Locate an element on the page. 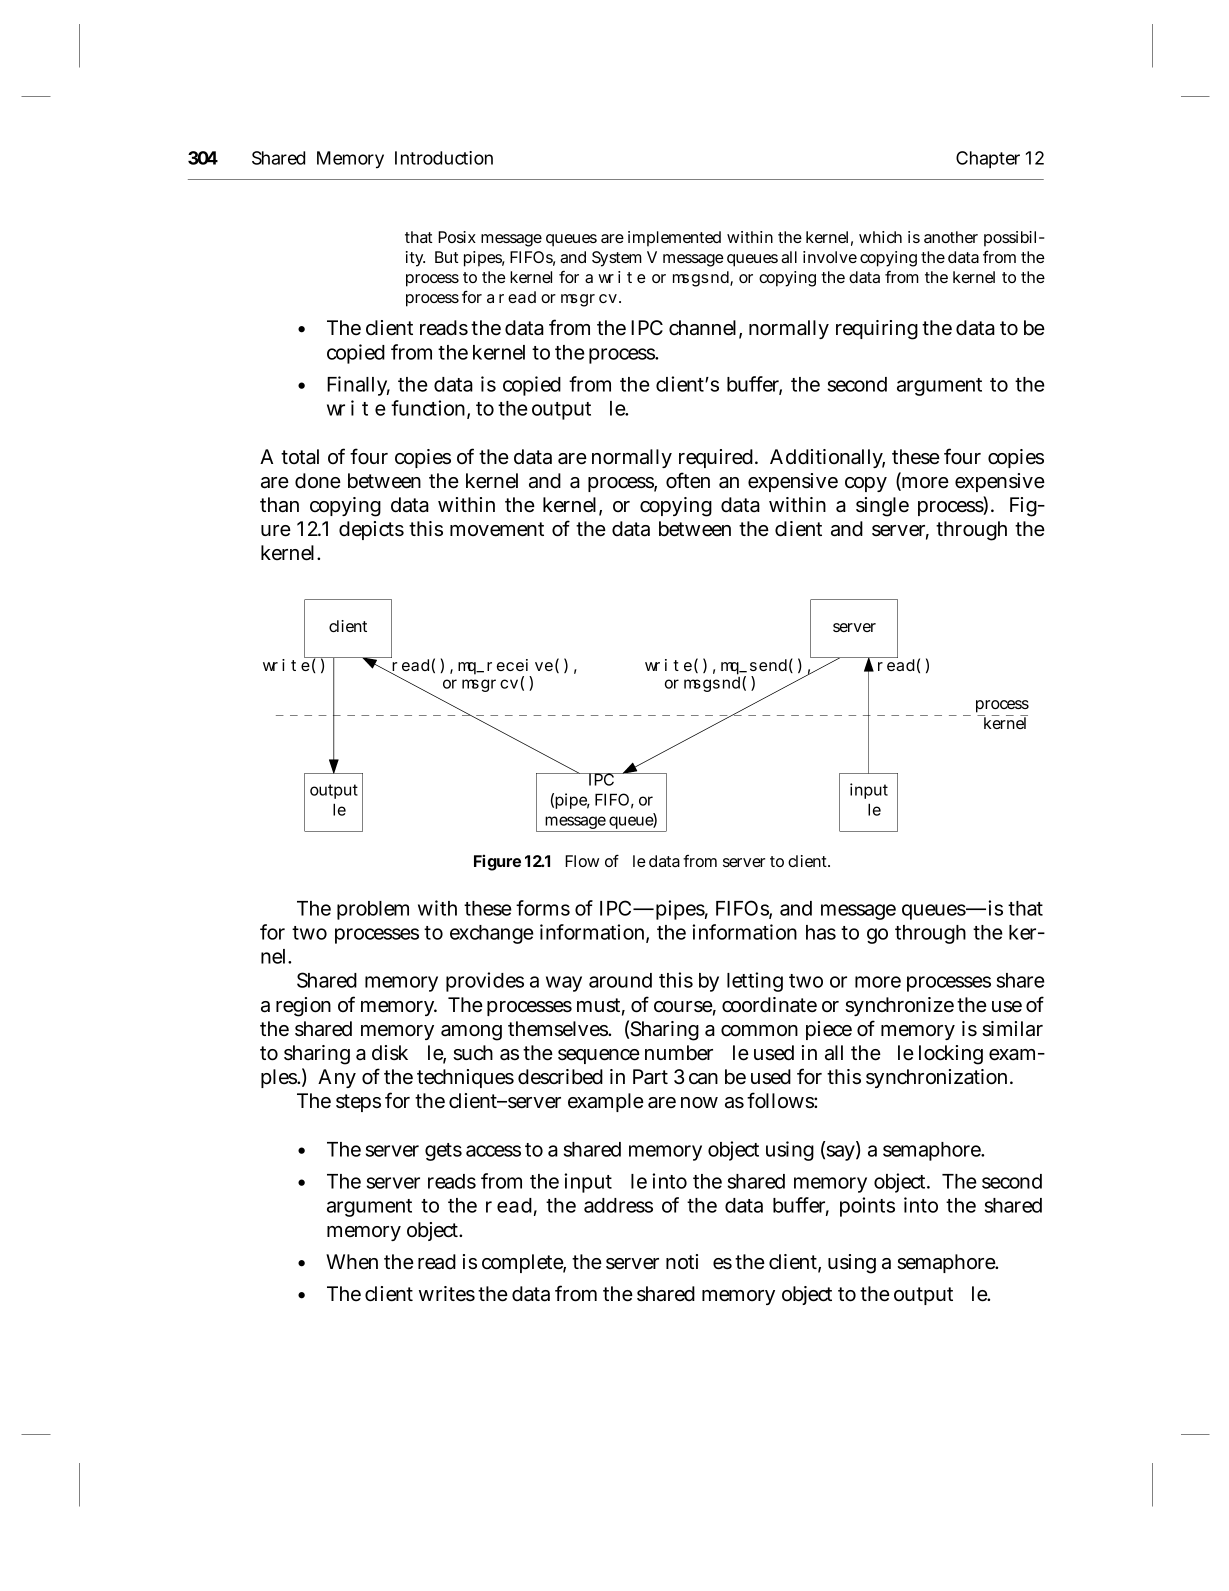 Image resolution: width=1229 pixels, height=1591 pixels. problem is located at coordinates (373, 910).
